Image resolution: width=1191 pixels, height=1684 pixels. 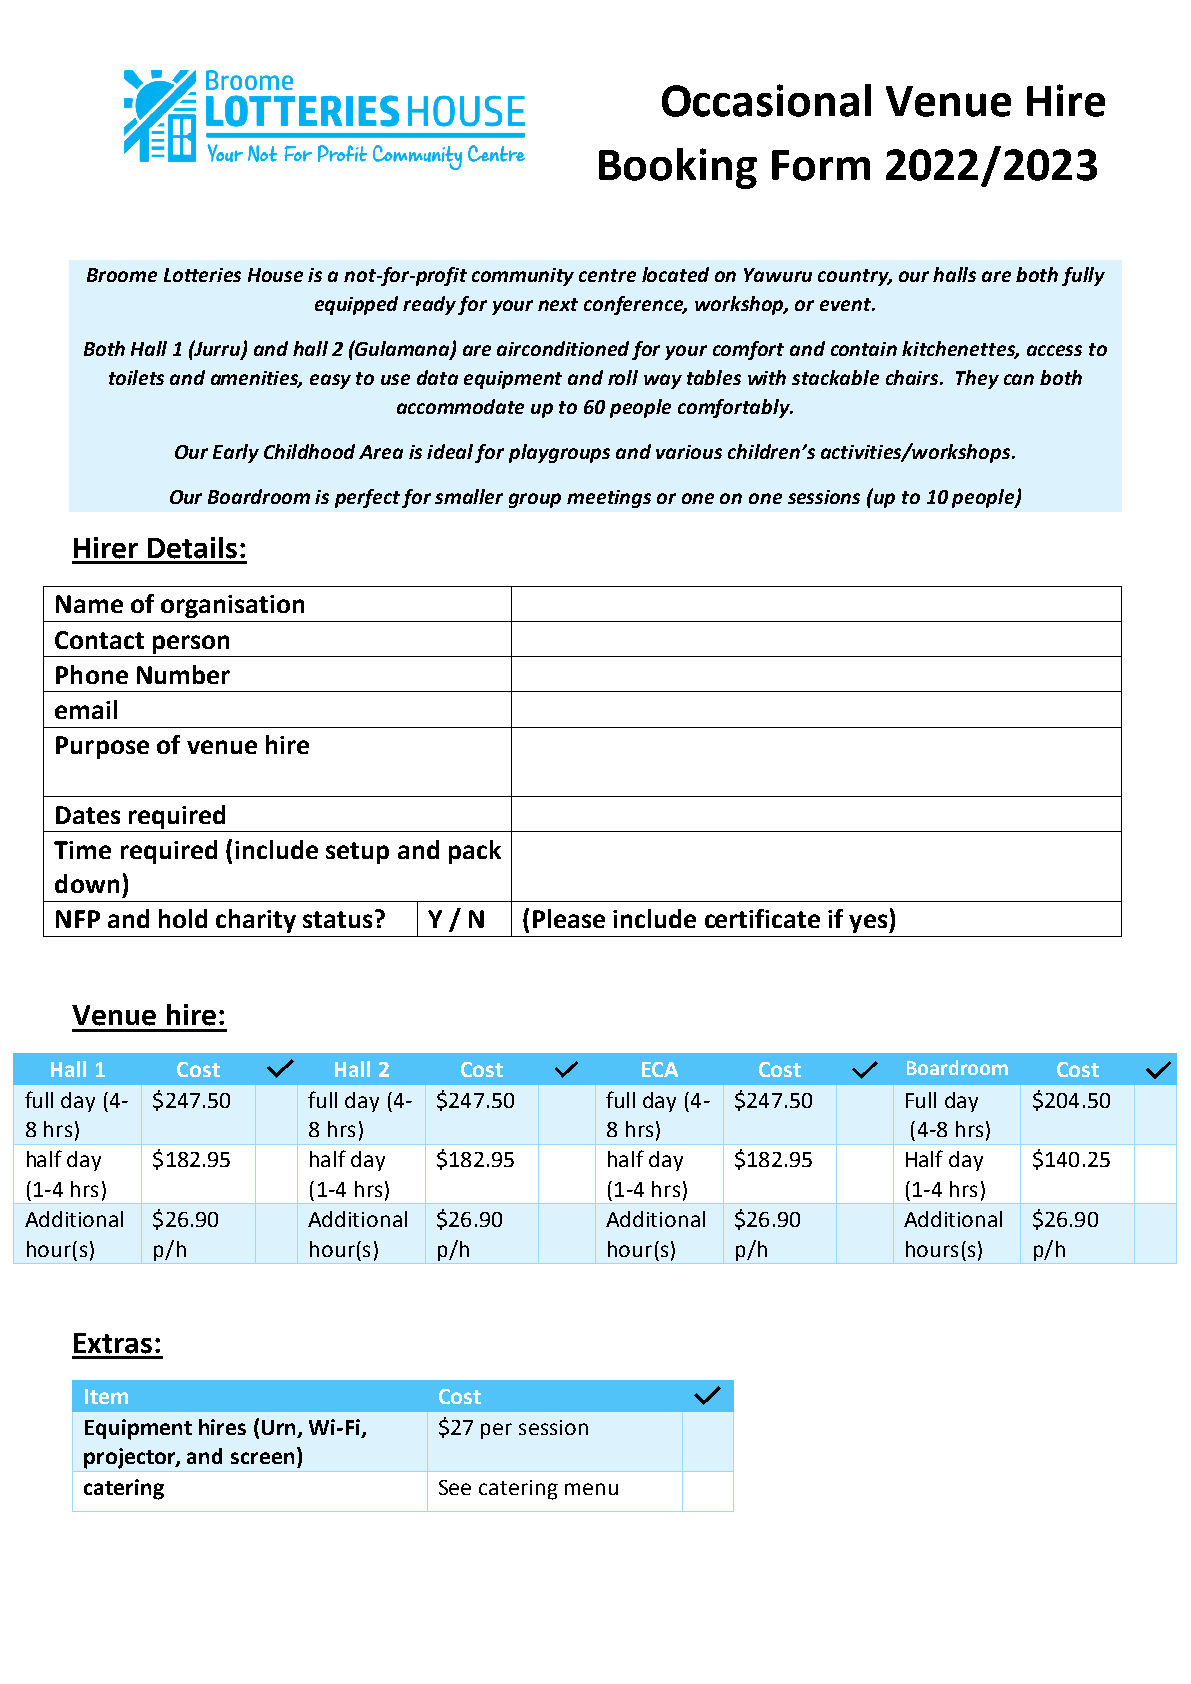 I want to click on Form, so click(x=821, y=165).
